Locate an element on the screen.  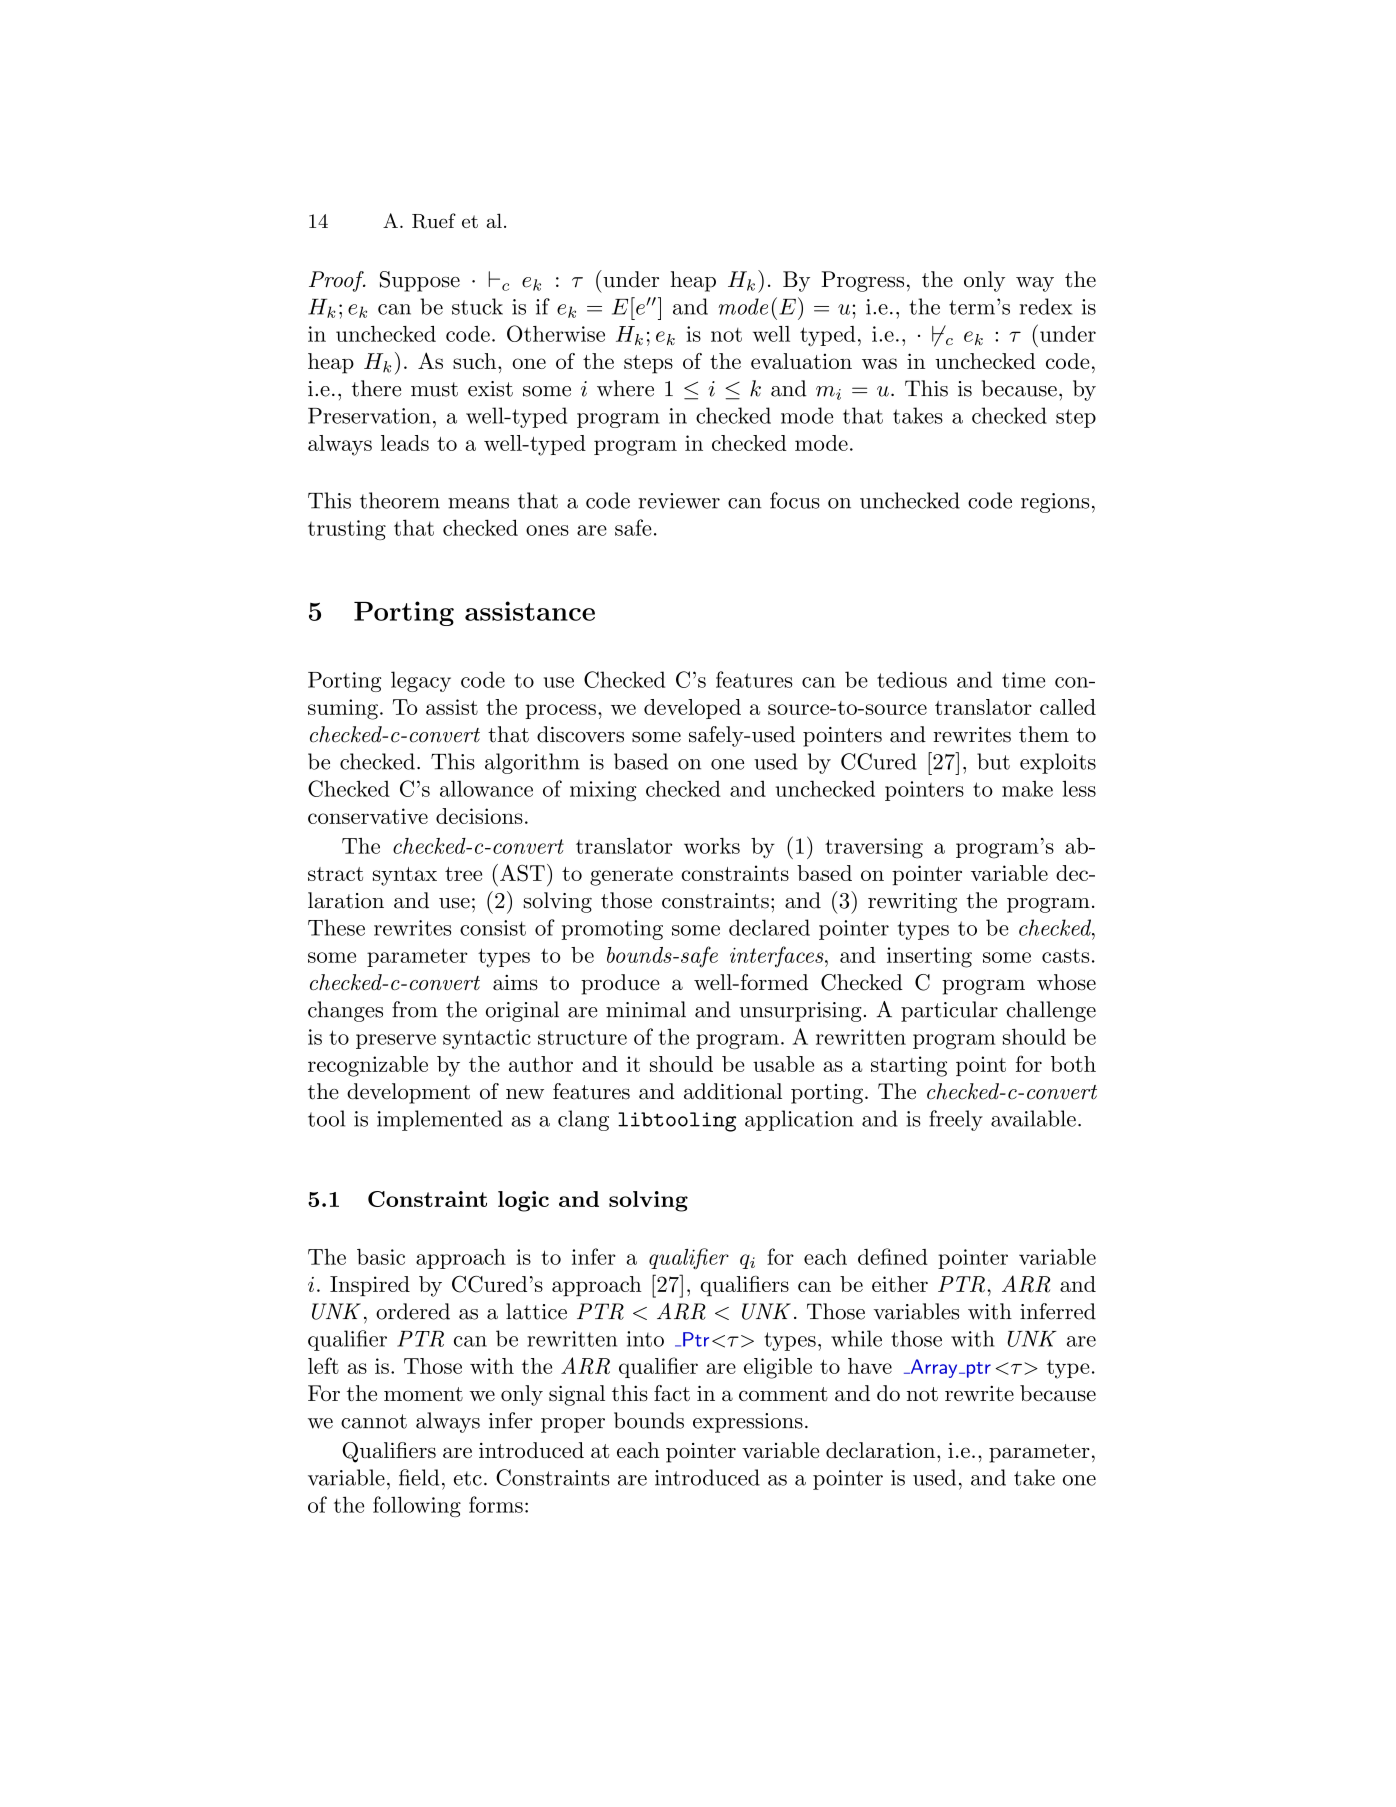
legacy is located at coordinates (421, 681).
